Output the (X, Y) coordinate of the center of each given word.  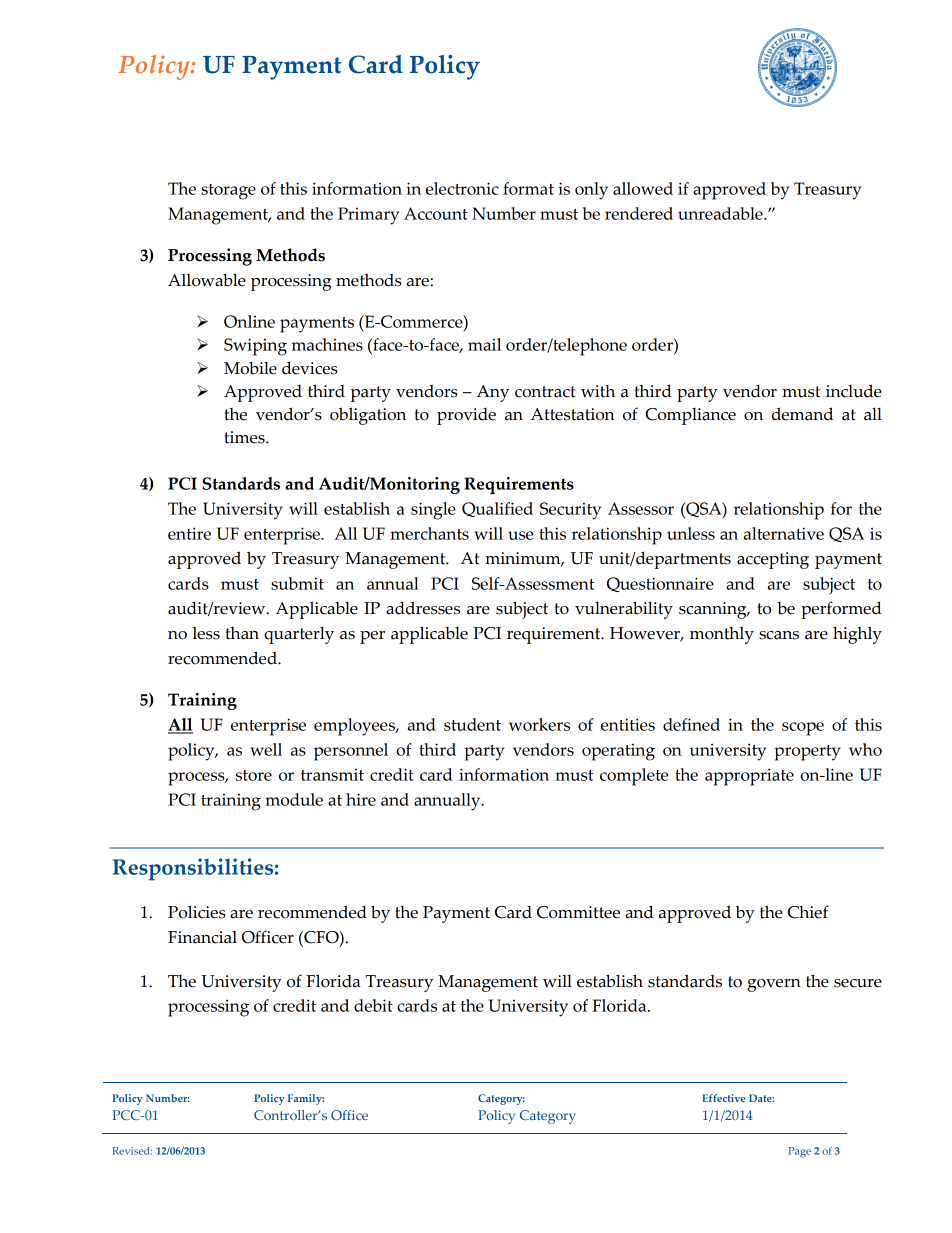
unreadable (721, 213)
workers (539, 724)
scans (779, 635)
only (591, 191)
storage (228, 192)
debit (373, 1005)
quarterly (299, 635)
